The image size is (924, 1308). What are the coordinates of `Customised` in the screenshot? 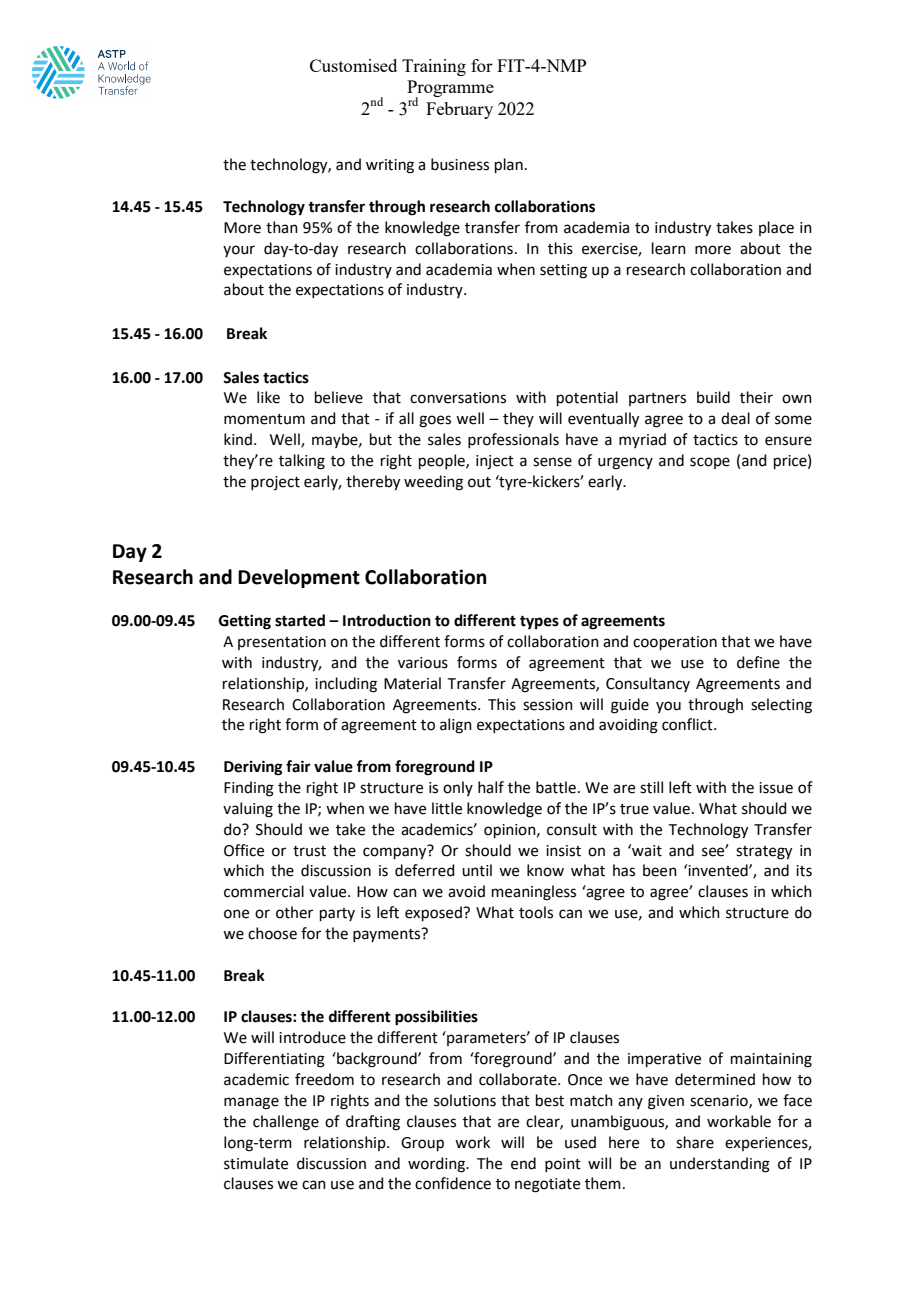 It's located at (353, 65).
